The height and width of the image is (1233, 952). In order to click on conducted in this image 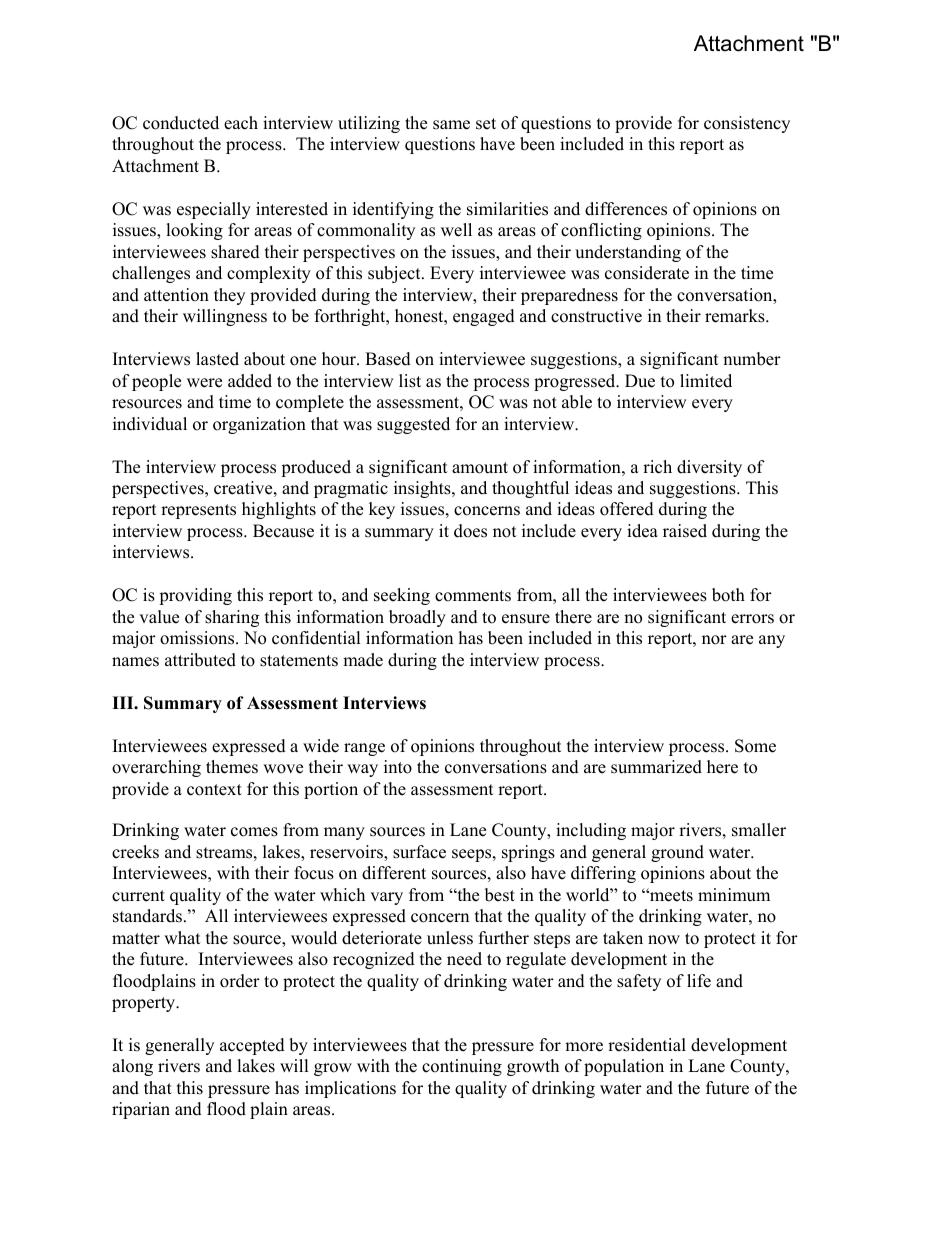, I will do `click(181, 123)`.
